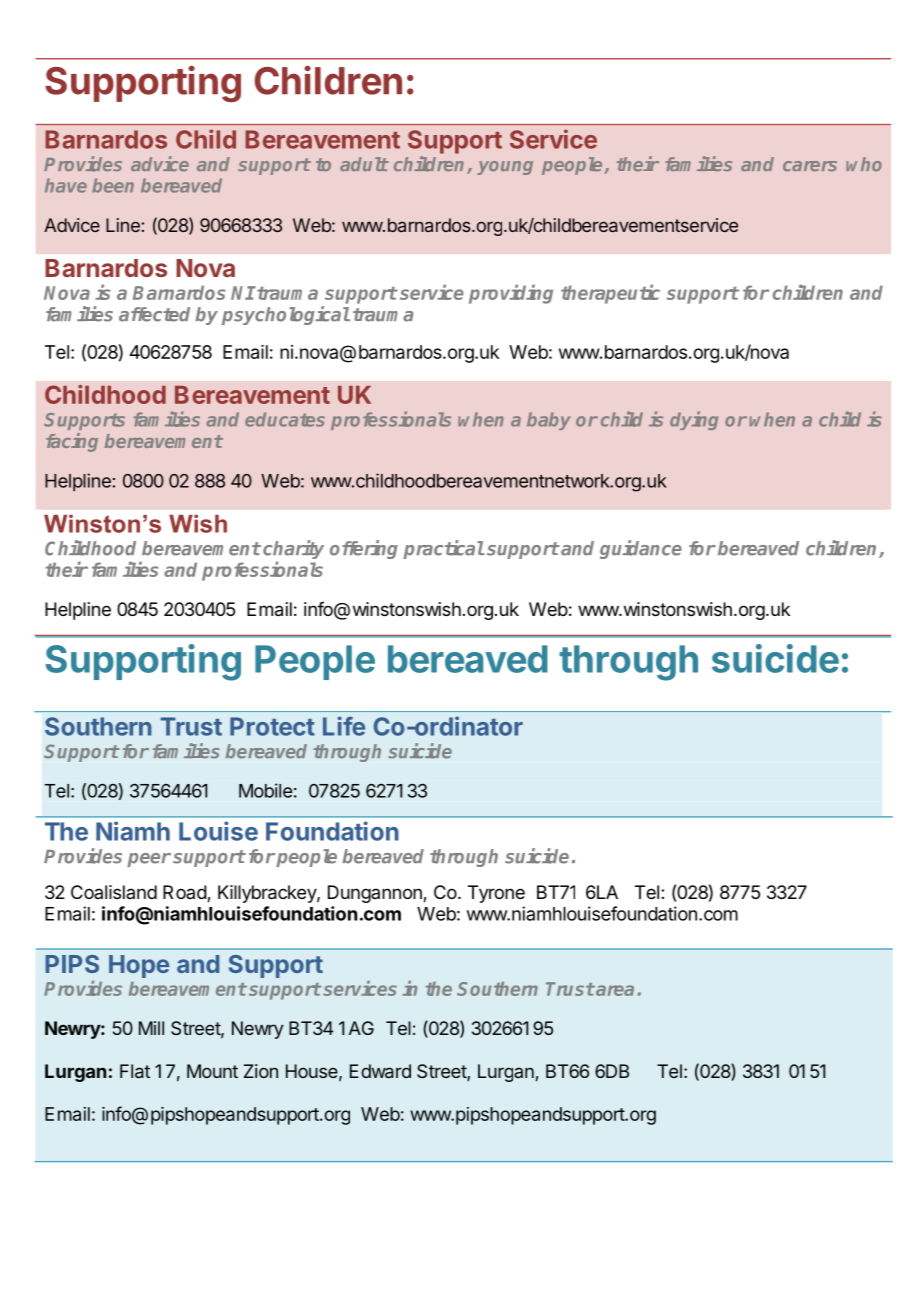 Image resolution: width=924 pixels, height=1308 pixels. I want to click on area, so click(614, 990).
